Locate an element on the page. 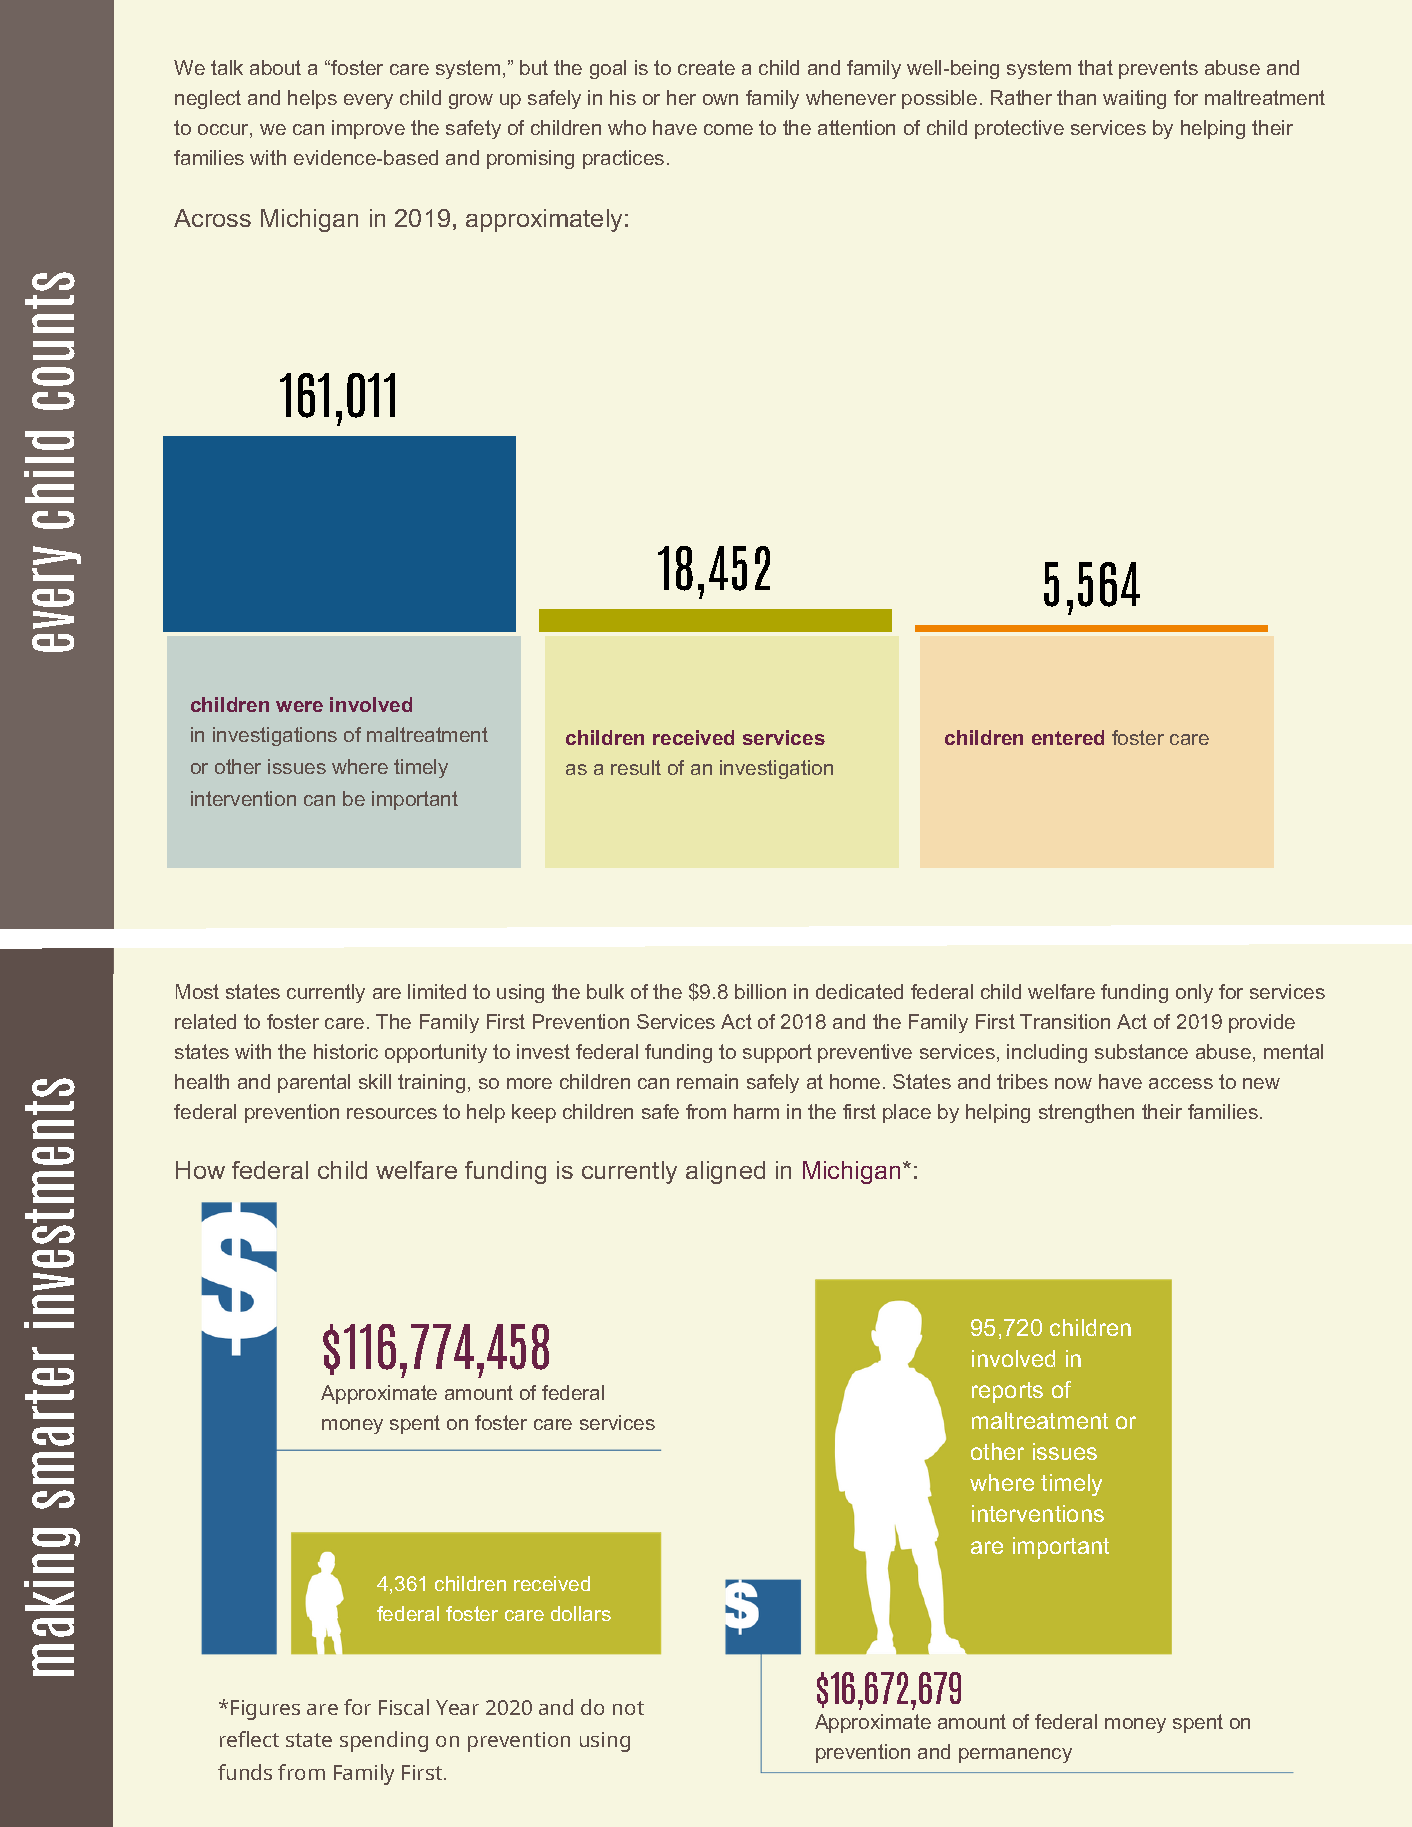  not is located at coordinates (628, 1708).
